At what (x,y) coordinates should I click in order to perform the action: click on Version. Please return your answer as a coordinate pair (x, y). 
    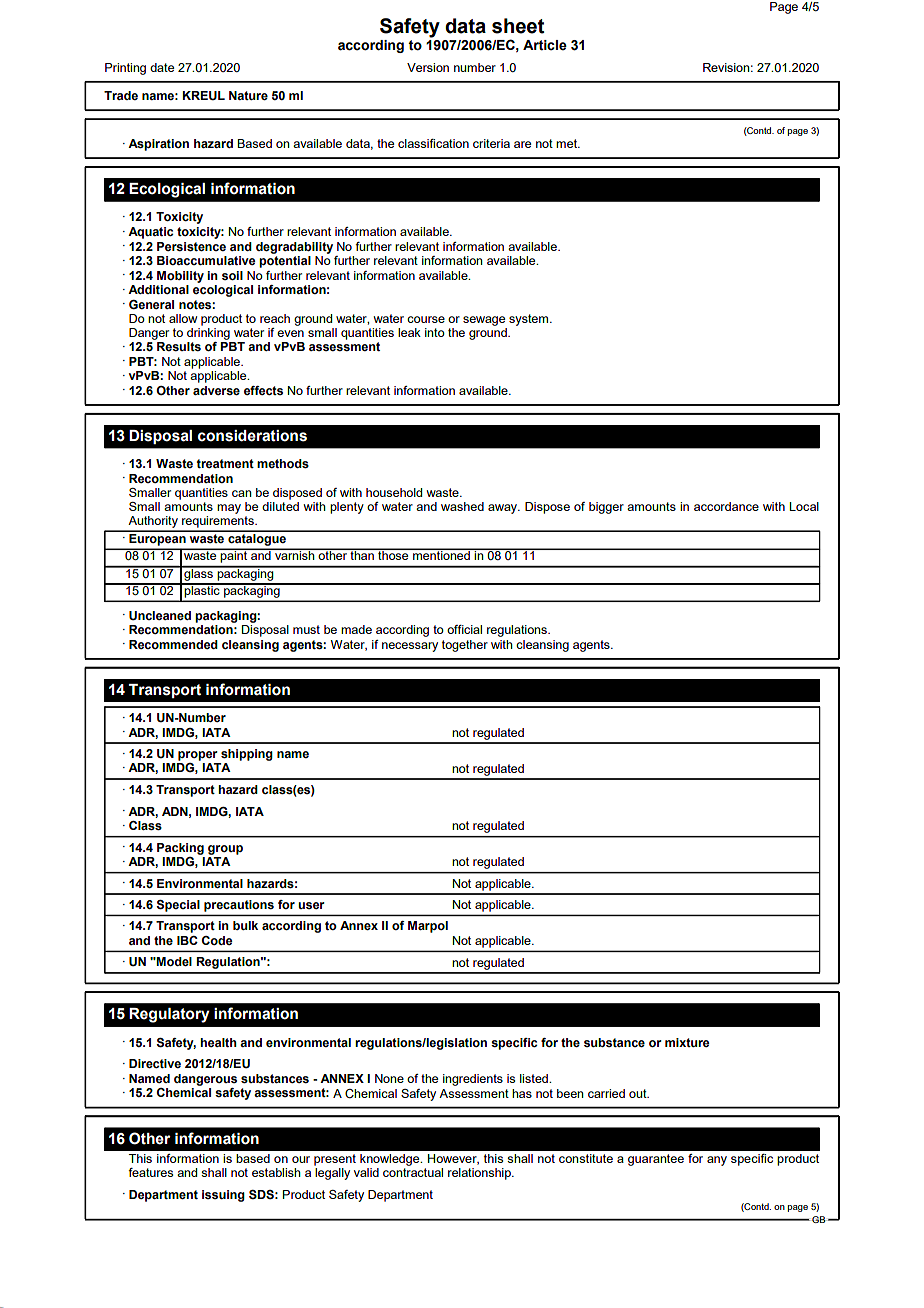
    Looking at the image, I should click on (428, 67).
